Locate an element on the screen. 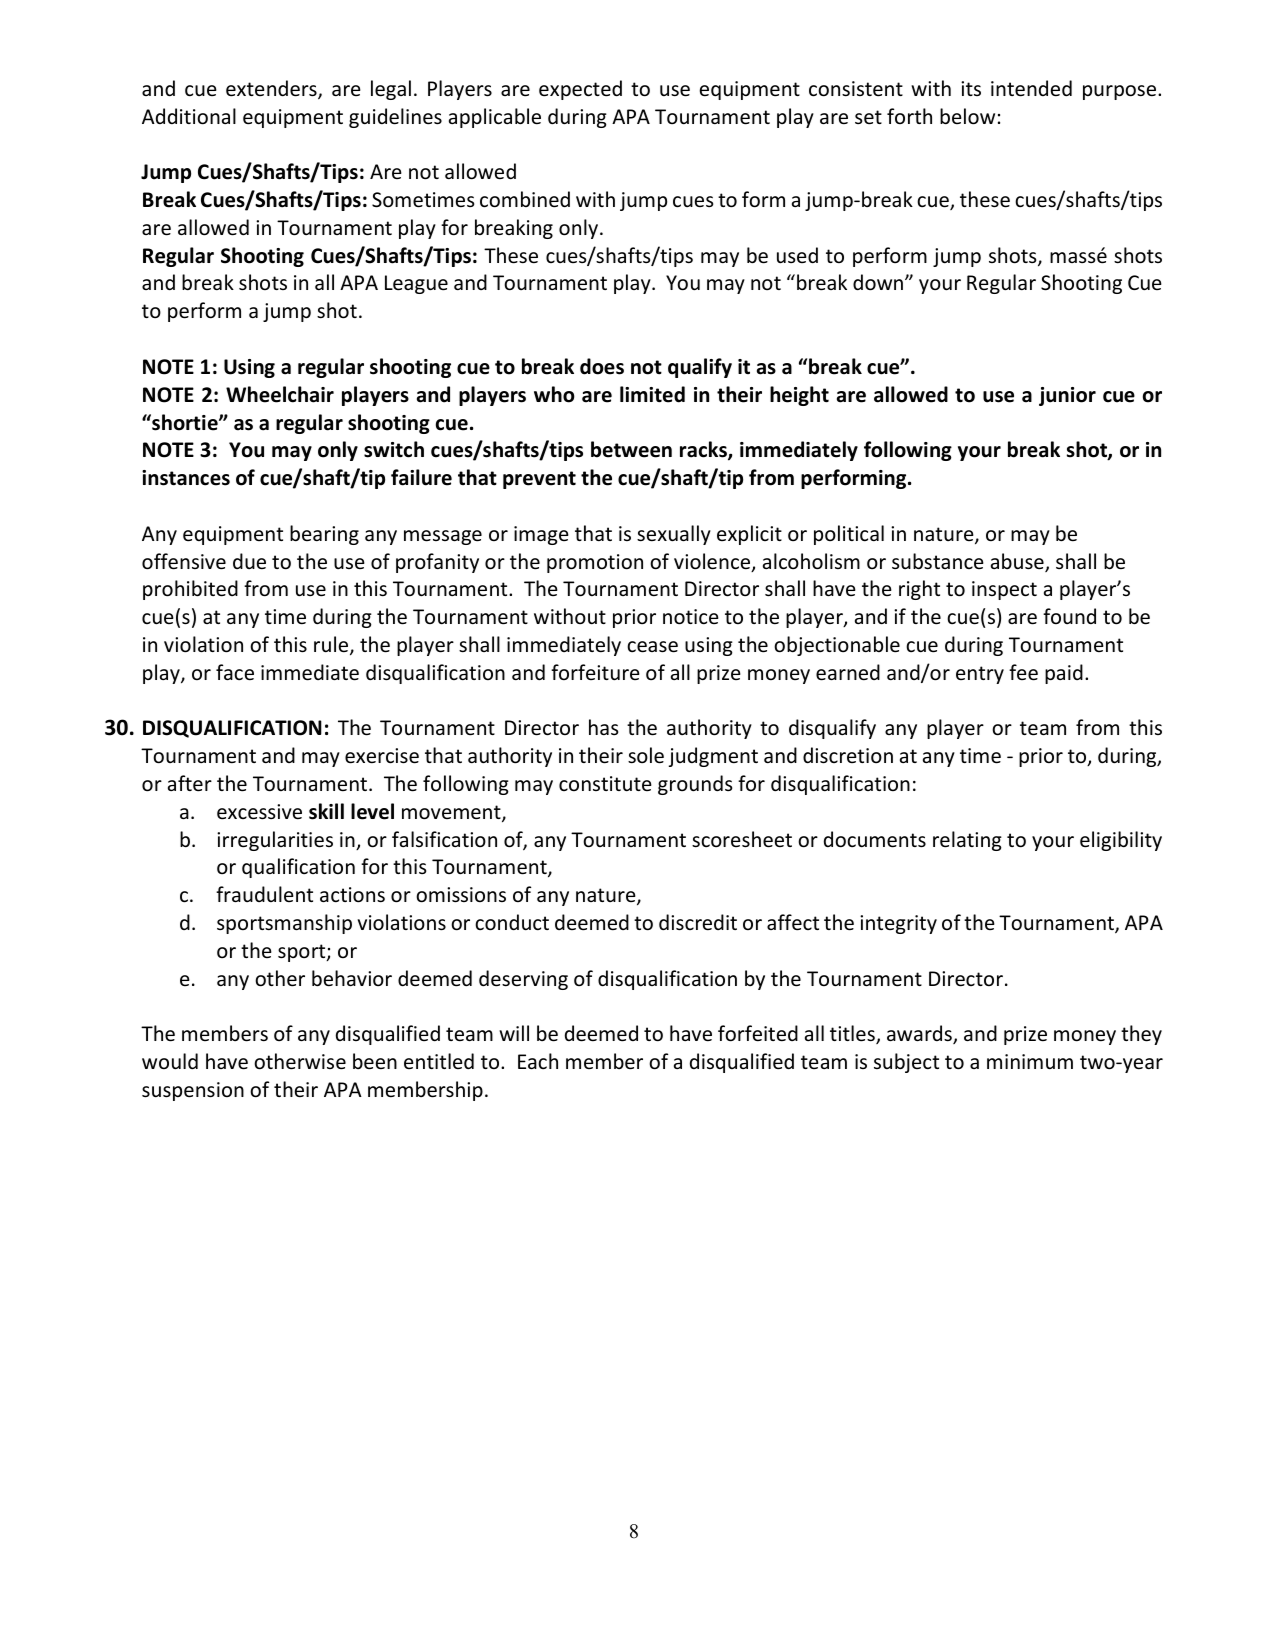  minimum is located at coordinates (1030, 1062).
